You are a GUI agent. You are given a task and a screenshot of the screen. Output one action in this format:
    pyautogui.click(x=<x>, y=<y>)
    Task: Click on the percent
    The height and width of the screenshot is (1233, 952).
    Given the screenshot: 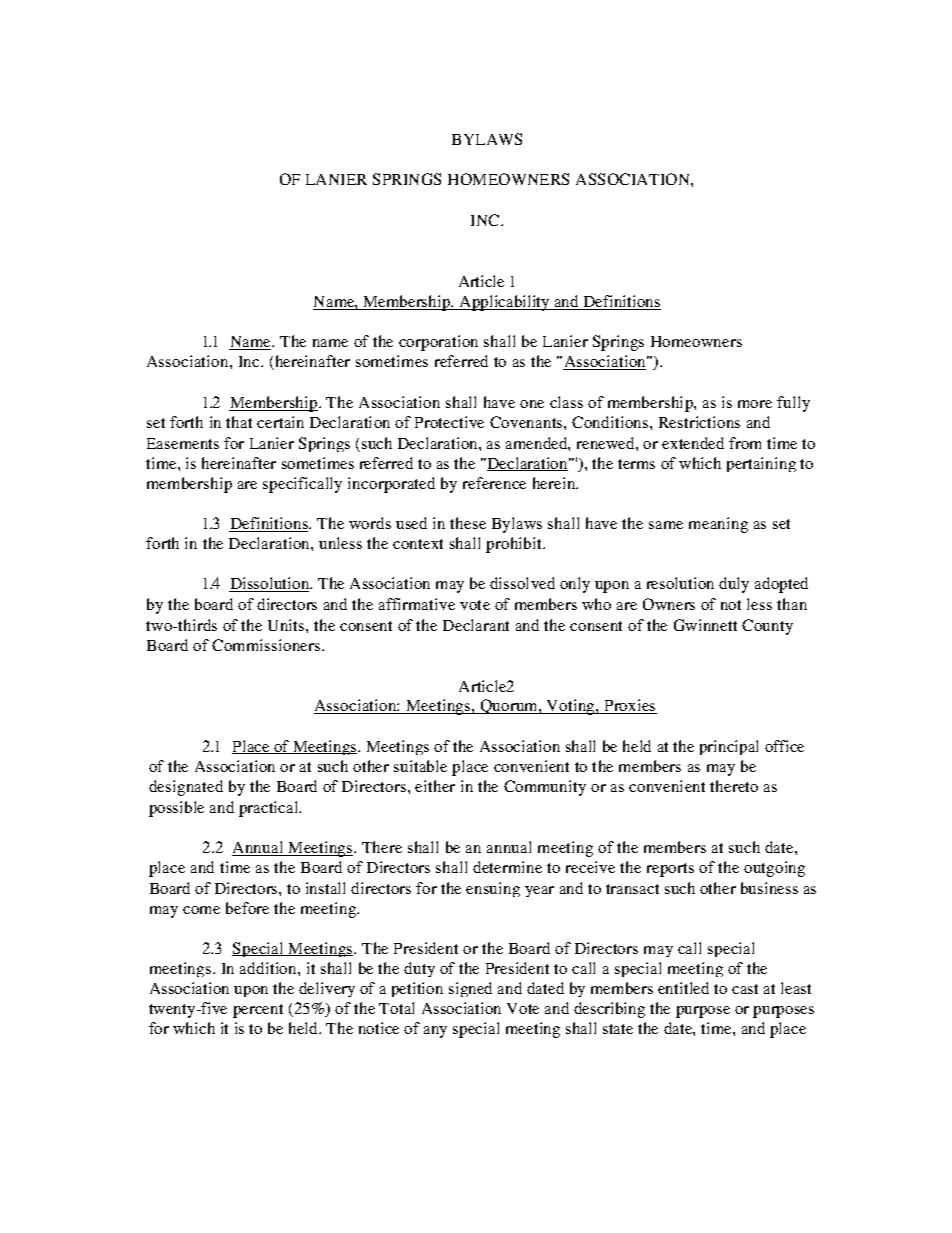 What is the action you would take?
    pyautogui.click(x=258, y=1011)
